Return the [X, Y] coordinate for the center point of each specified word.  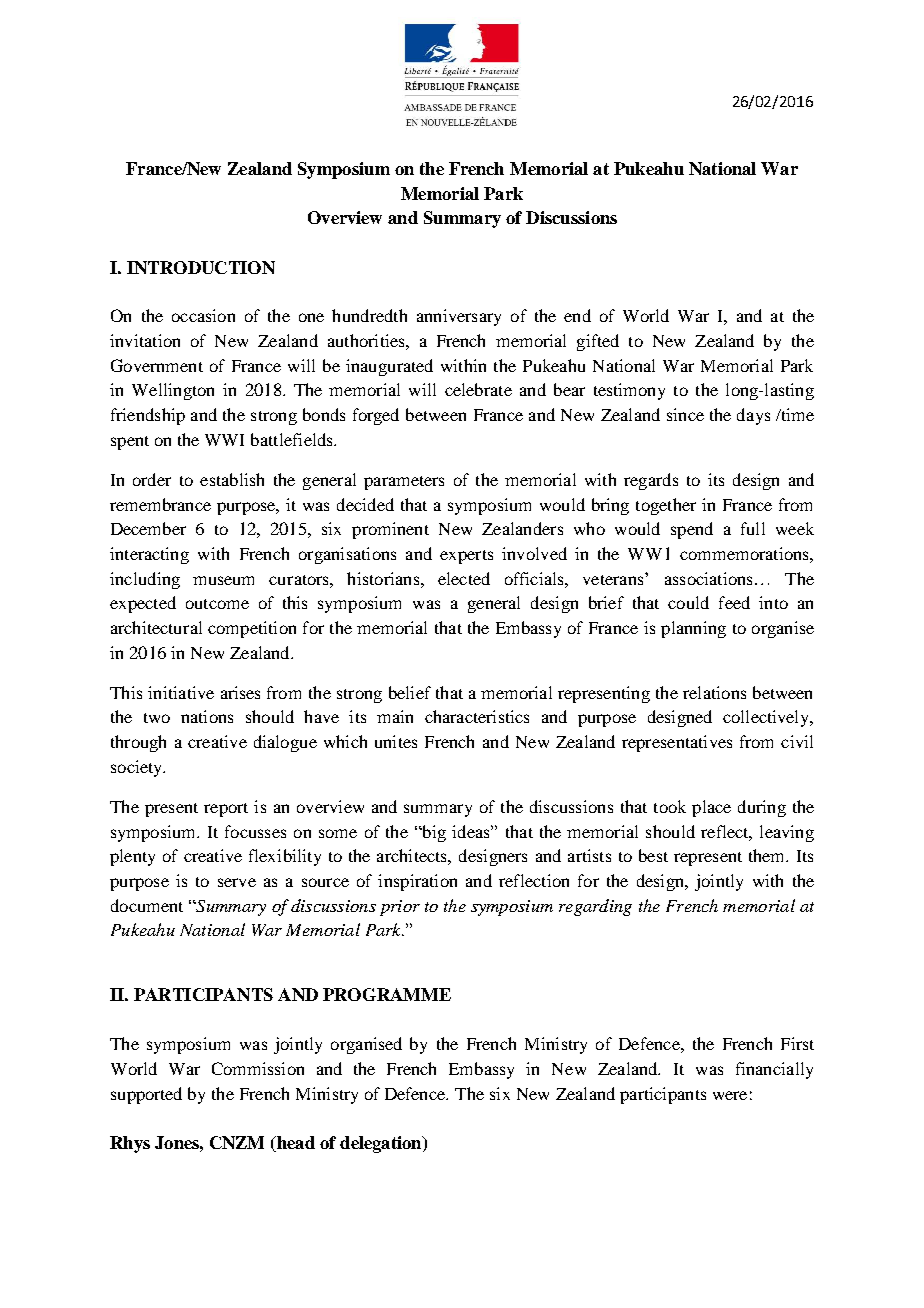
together [666, 506]
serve [237, 882]
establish [232, 479]
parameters [404, 483]
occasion [203, 315]
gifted [598, 342]
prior [400, 908]
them [768, 855]
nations [207, 716]
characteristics [477, 716]
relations [714, 692]
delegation [382, 1144]
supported [146, 1095]
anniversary [459, 317]
